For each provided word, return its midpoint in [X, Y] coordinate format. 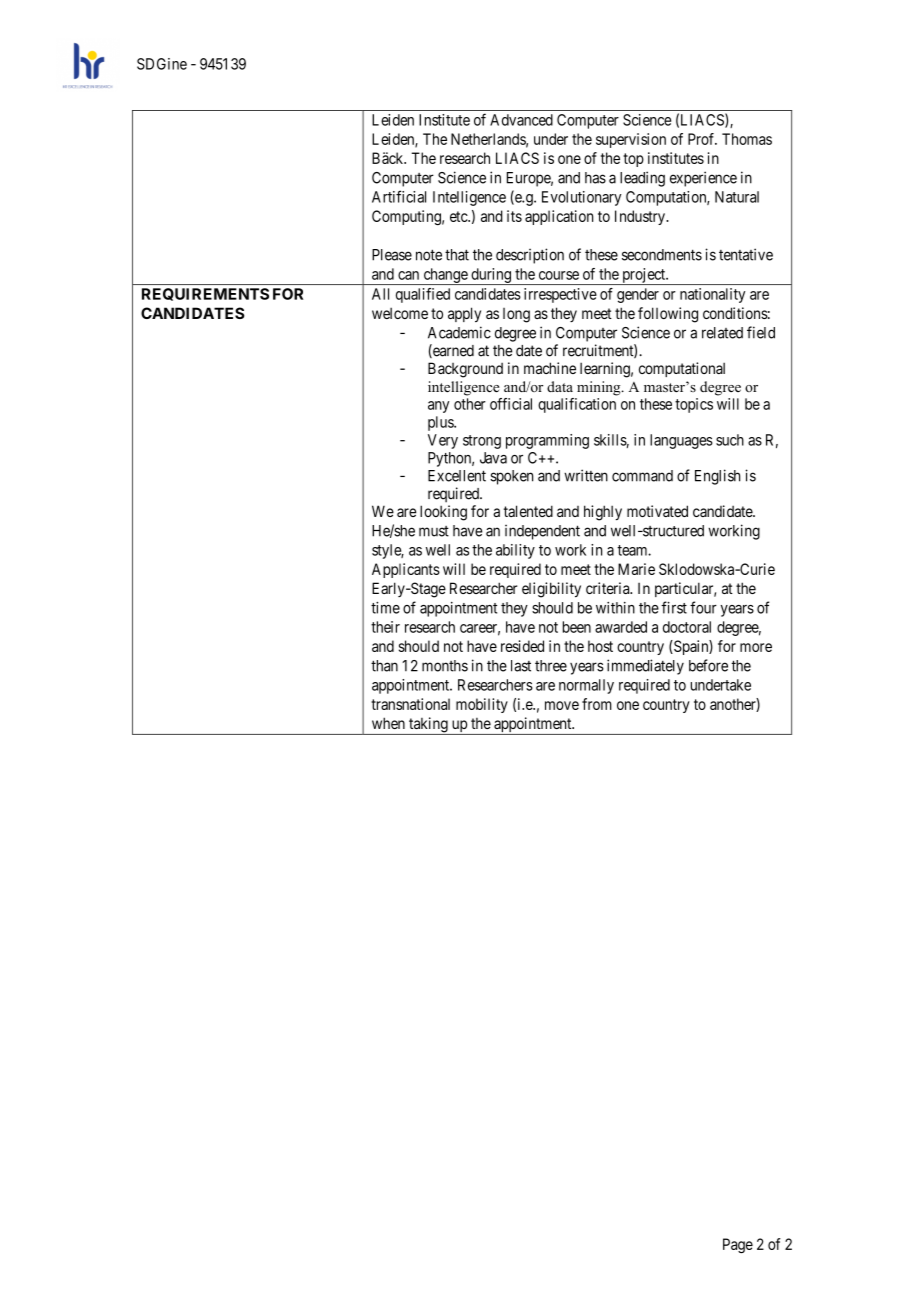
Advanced [521, 120]
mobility [482, 705]
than [384, 666]
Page [738, 1245]
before [708, 665]
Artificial [399, 196]
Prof [702, 139]
